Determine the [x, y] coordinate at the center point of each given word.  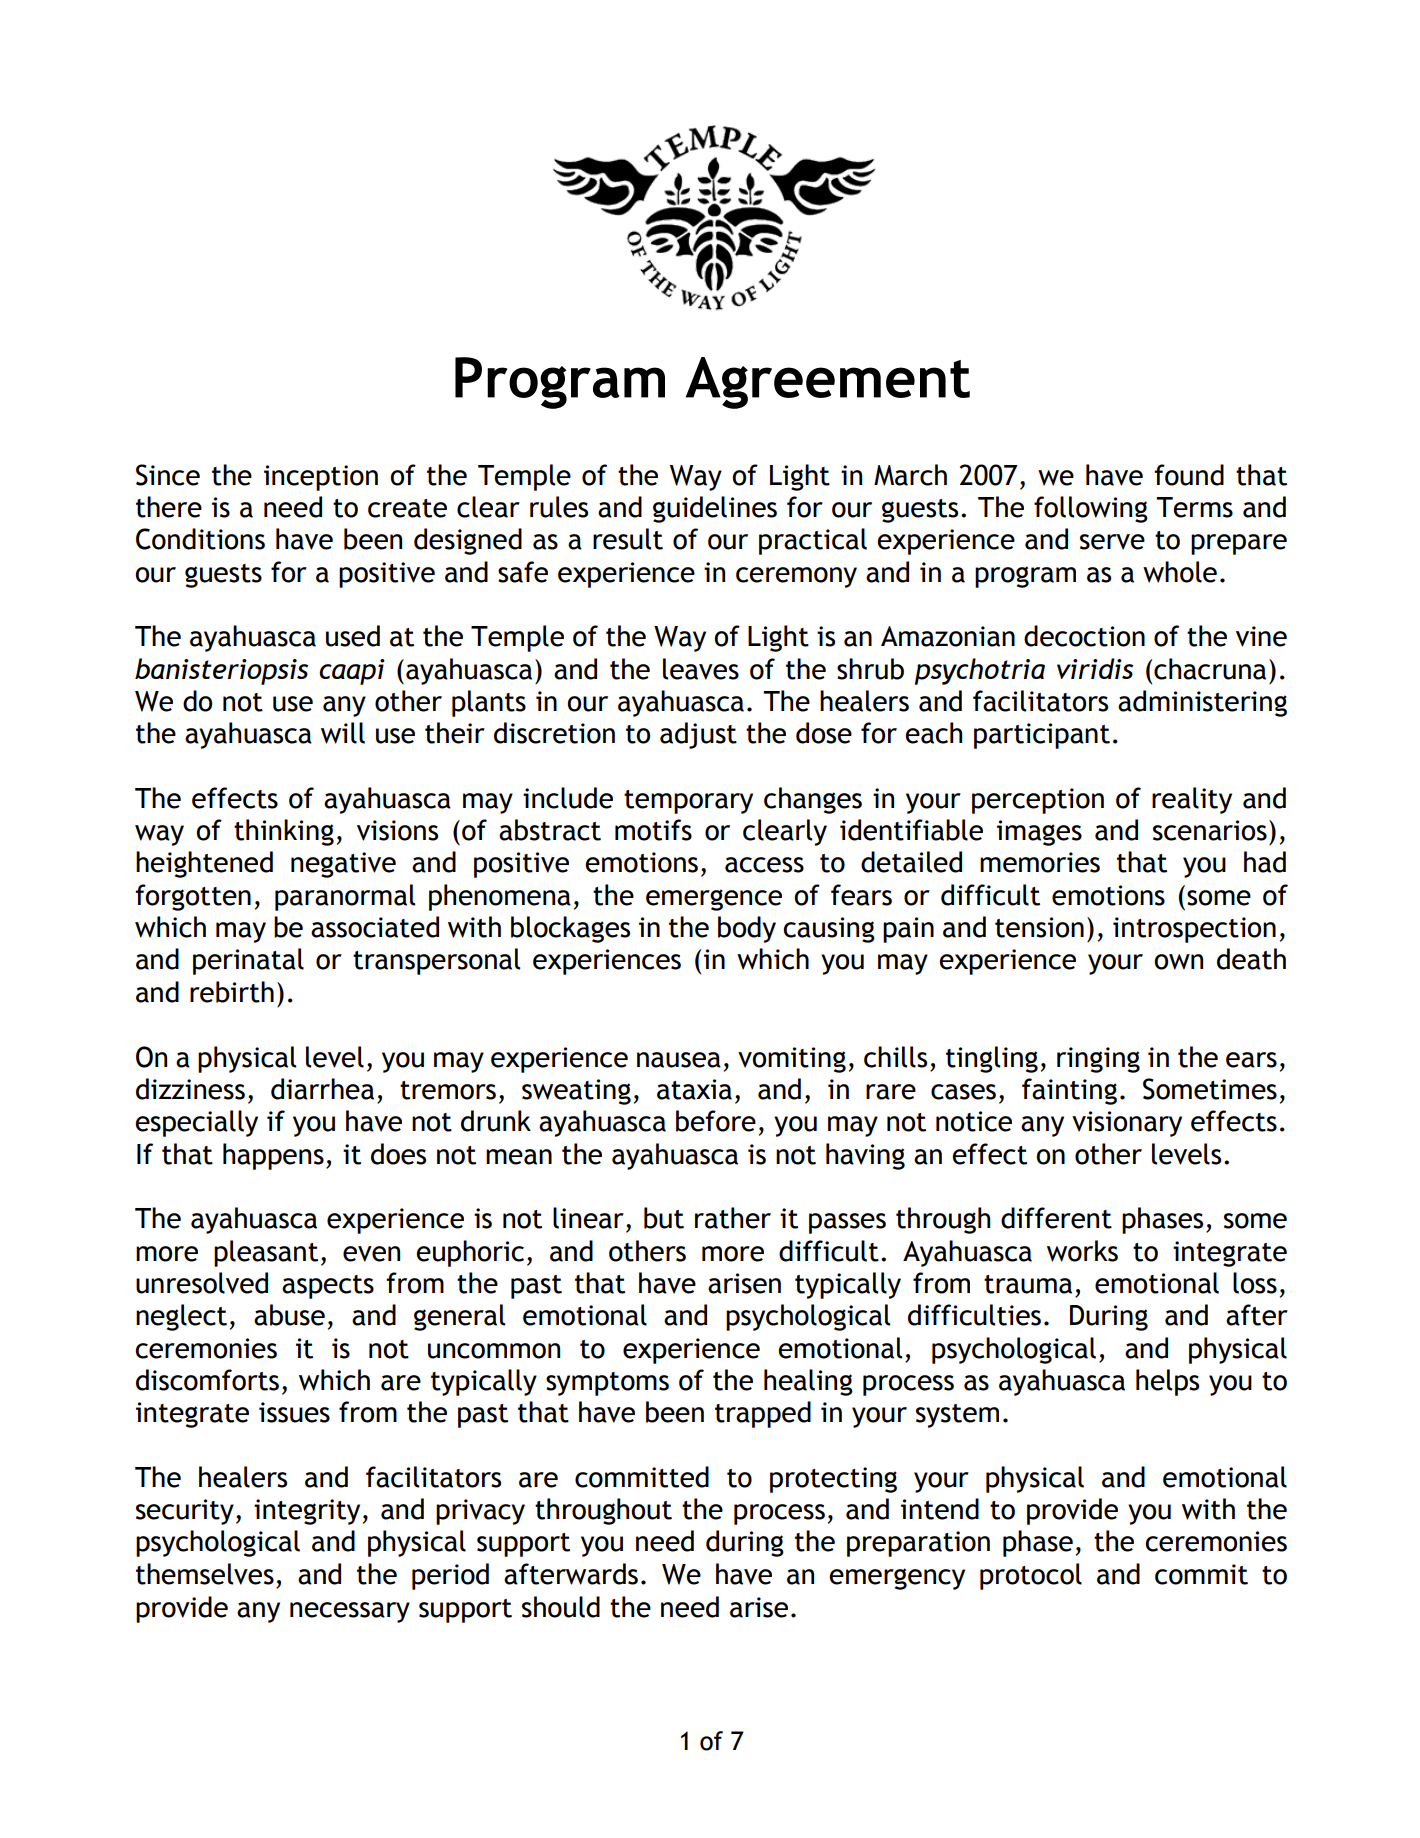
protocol [1031, 1576]
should [561, 1607]
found [1189, 475]
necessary [350, 1612]
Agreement [828, 383]
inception [321, 478]
